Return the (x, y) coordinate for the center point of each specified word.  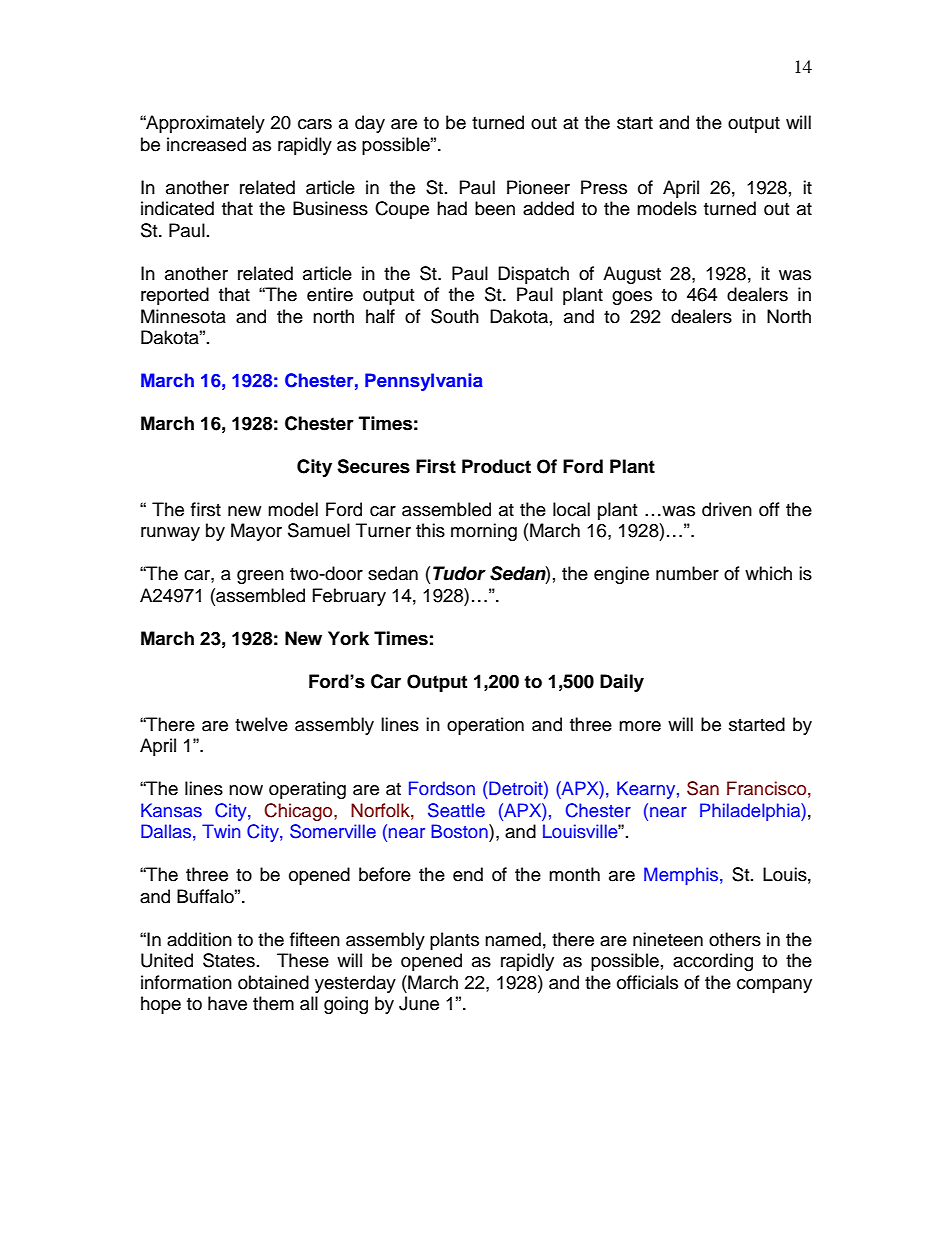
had (452, 208)
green (260, 577)
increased (206, 144)
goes (632, 298)
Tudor (459, 573)
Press (604, 187)
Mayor (256, 532)
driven (727, 509)
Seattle (456, 810)
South (455, 316)
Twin (221, 831)
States (229, 960)
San (703, 788)
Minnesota (183, 316)
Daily (622, 683)
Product (496, 466)
